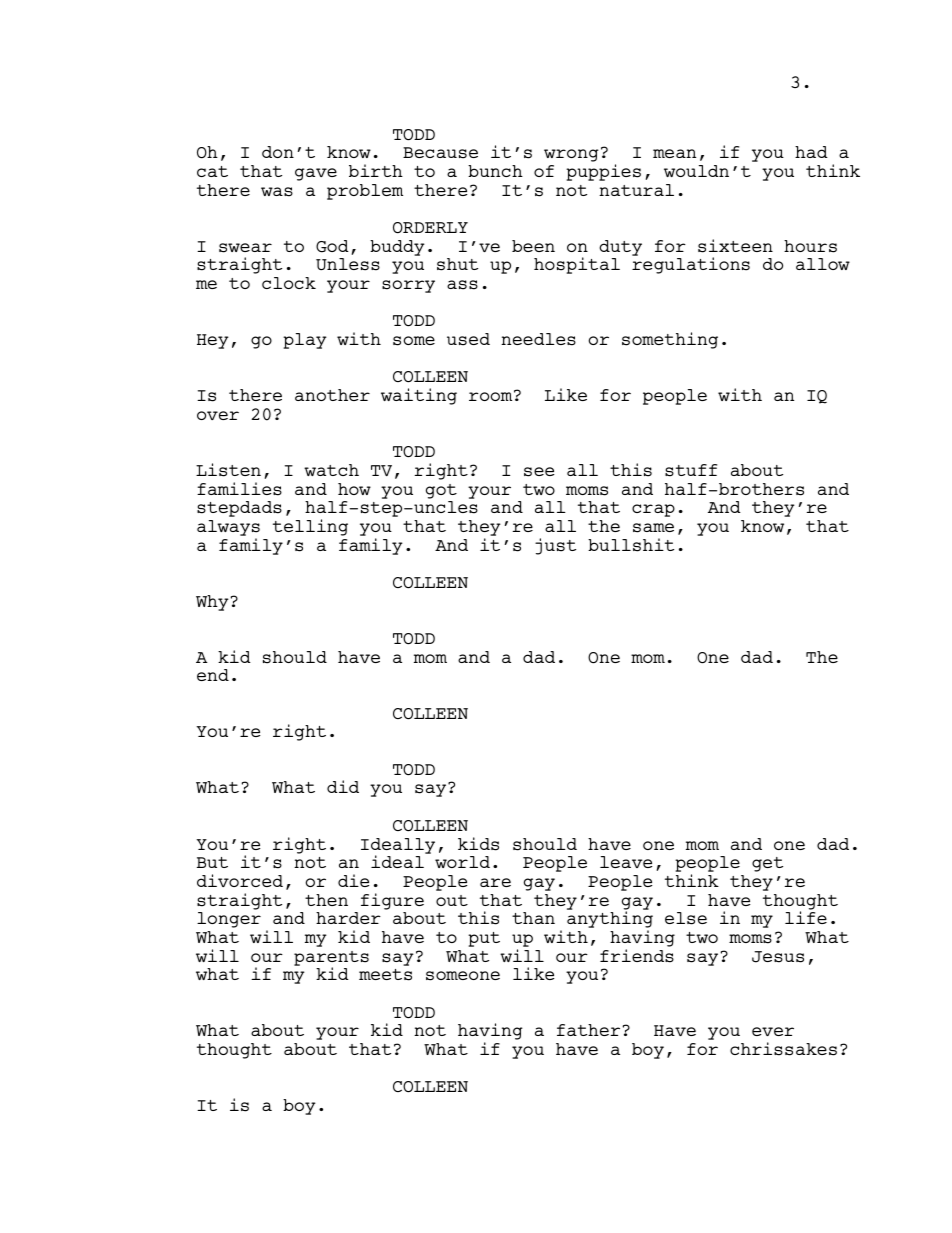 The width and height of the screenshot is (952, 1233). I want to click on see, so click(539, 472).
